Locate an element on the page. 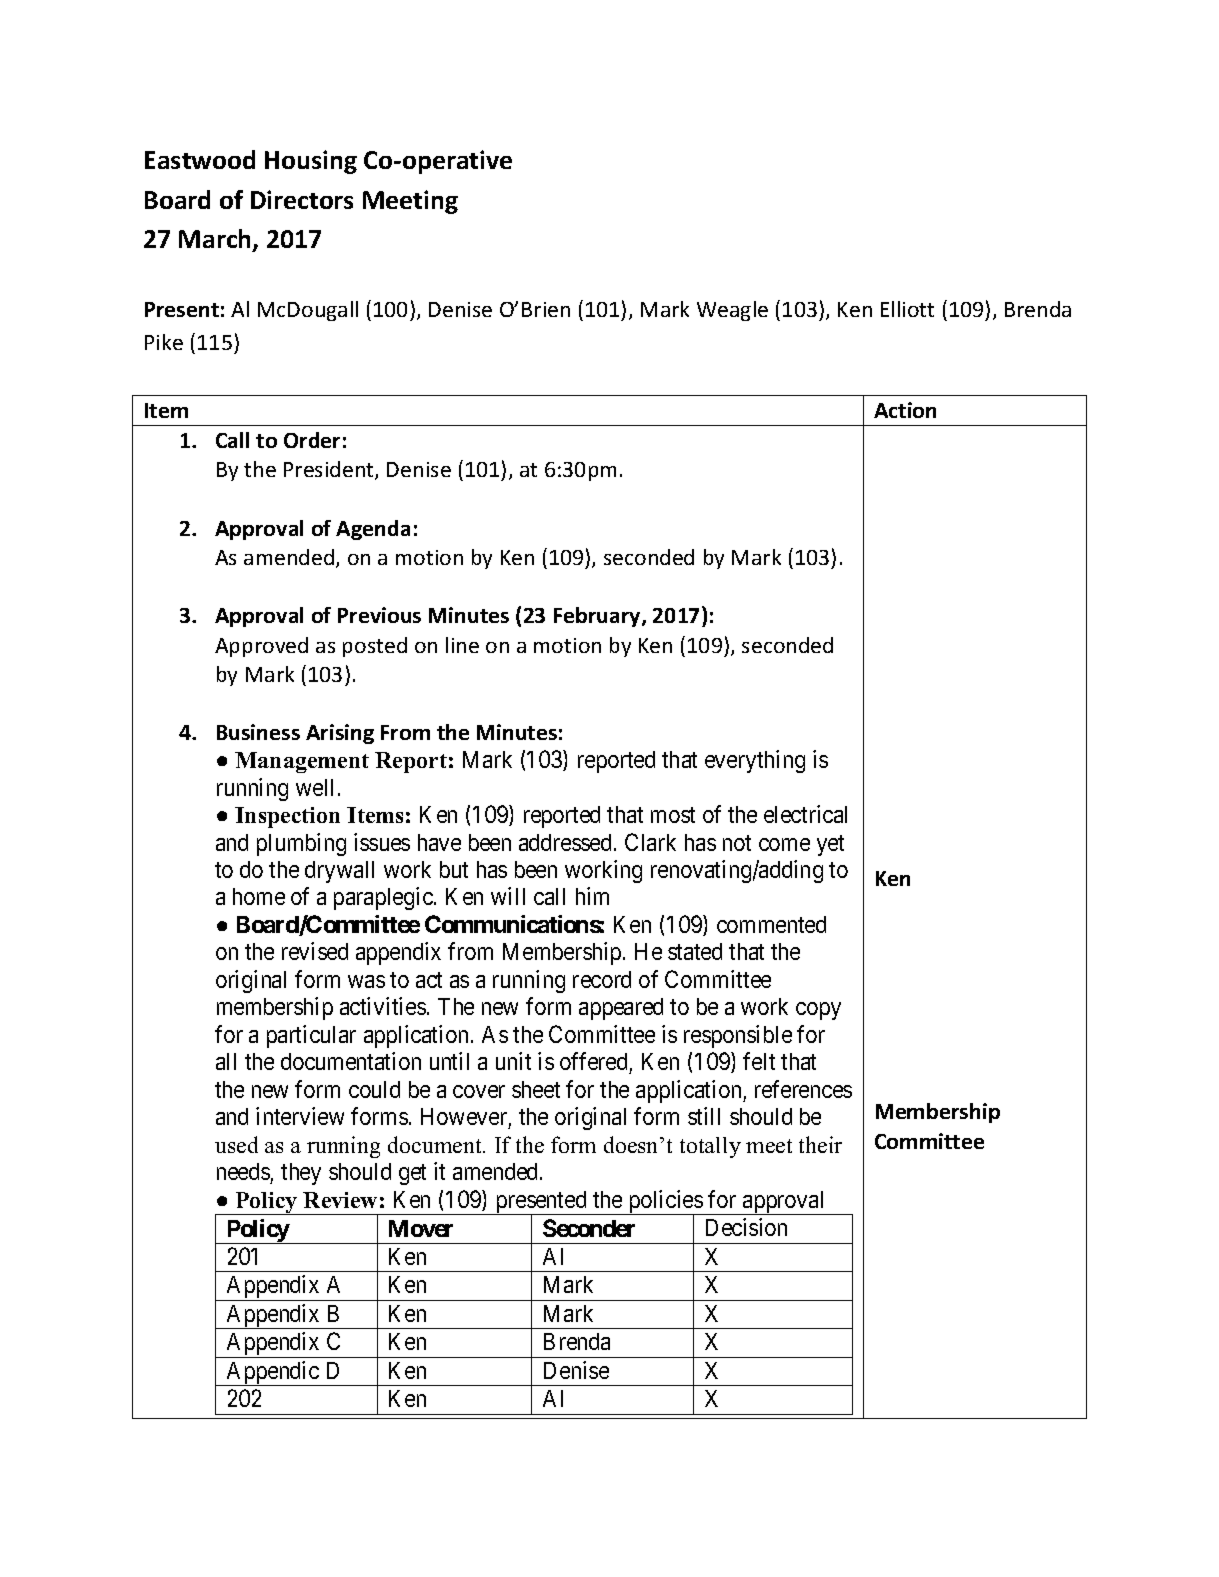 This image has height=1577, width=1219. Order is located at coordinates (312, 440).
